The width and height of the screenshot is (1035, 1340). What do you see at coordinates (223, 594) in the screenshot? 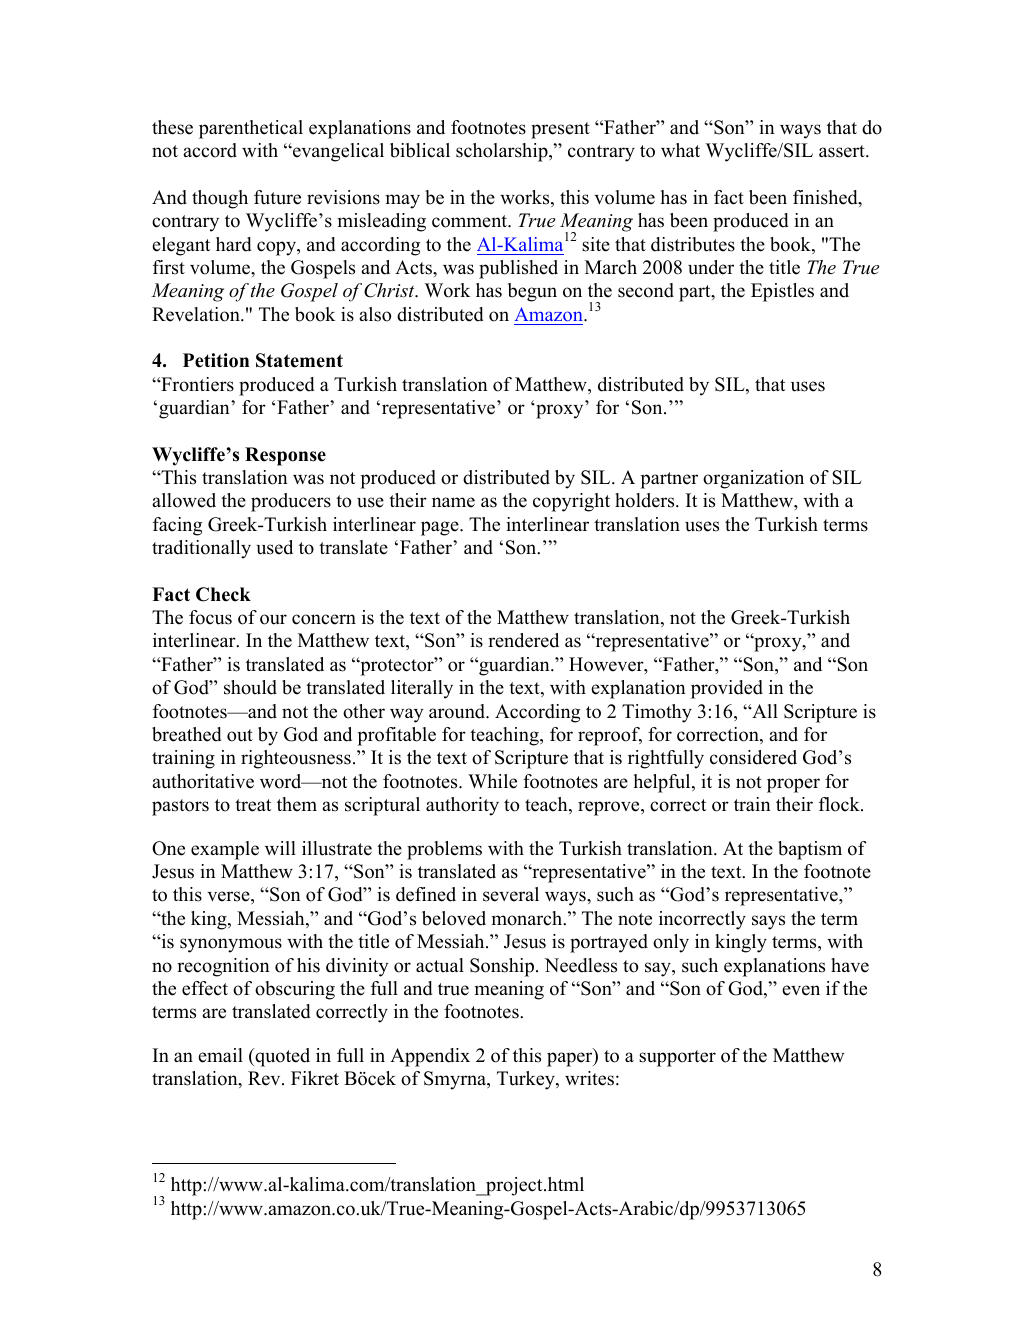
I see `Check` at bounding box center [223, 594].
